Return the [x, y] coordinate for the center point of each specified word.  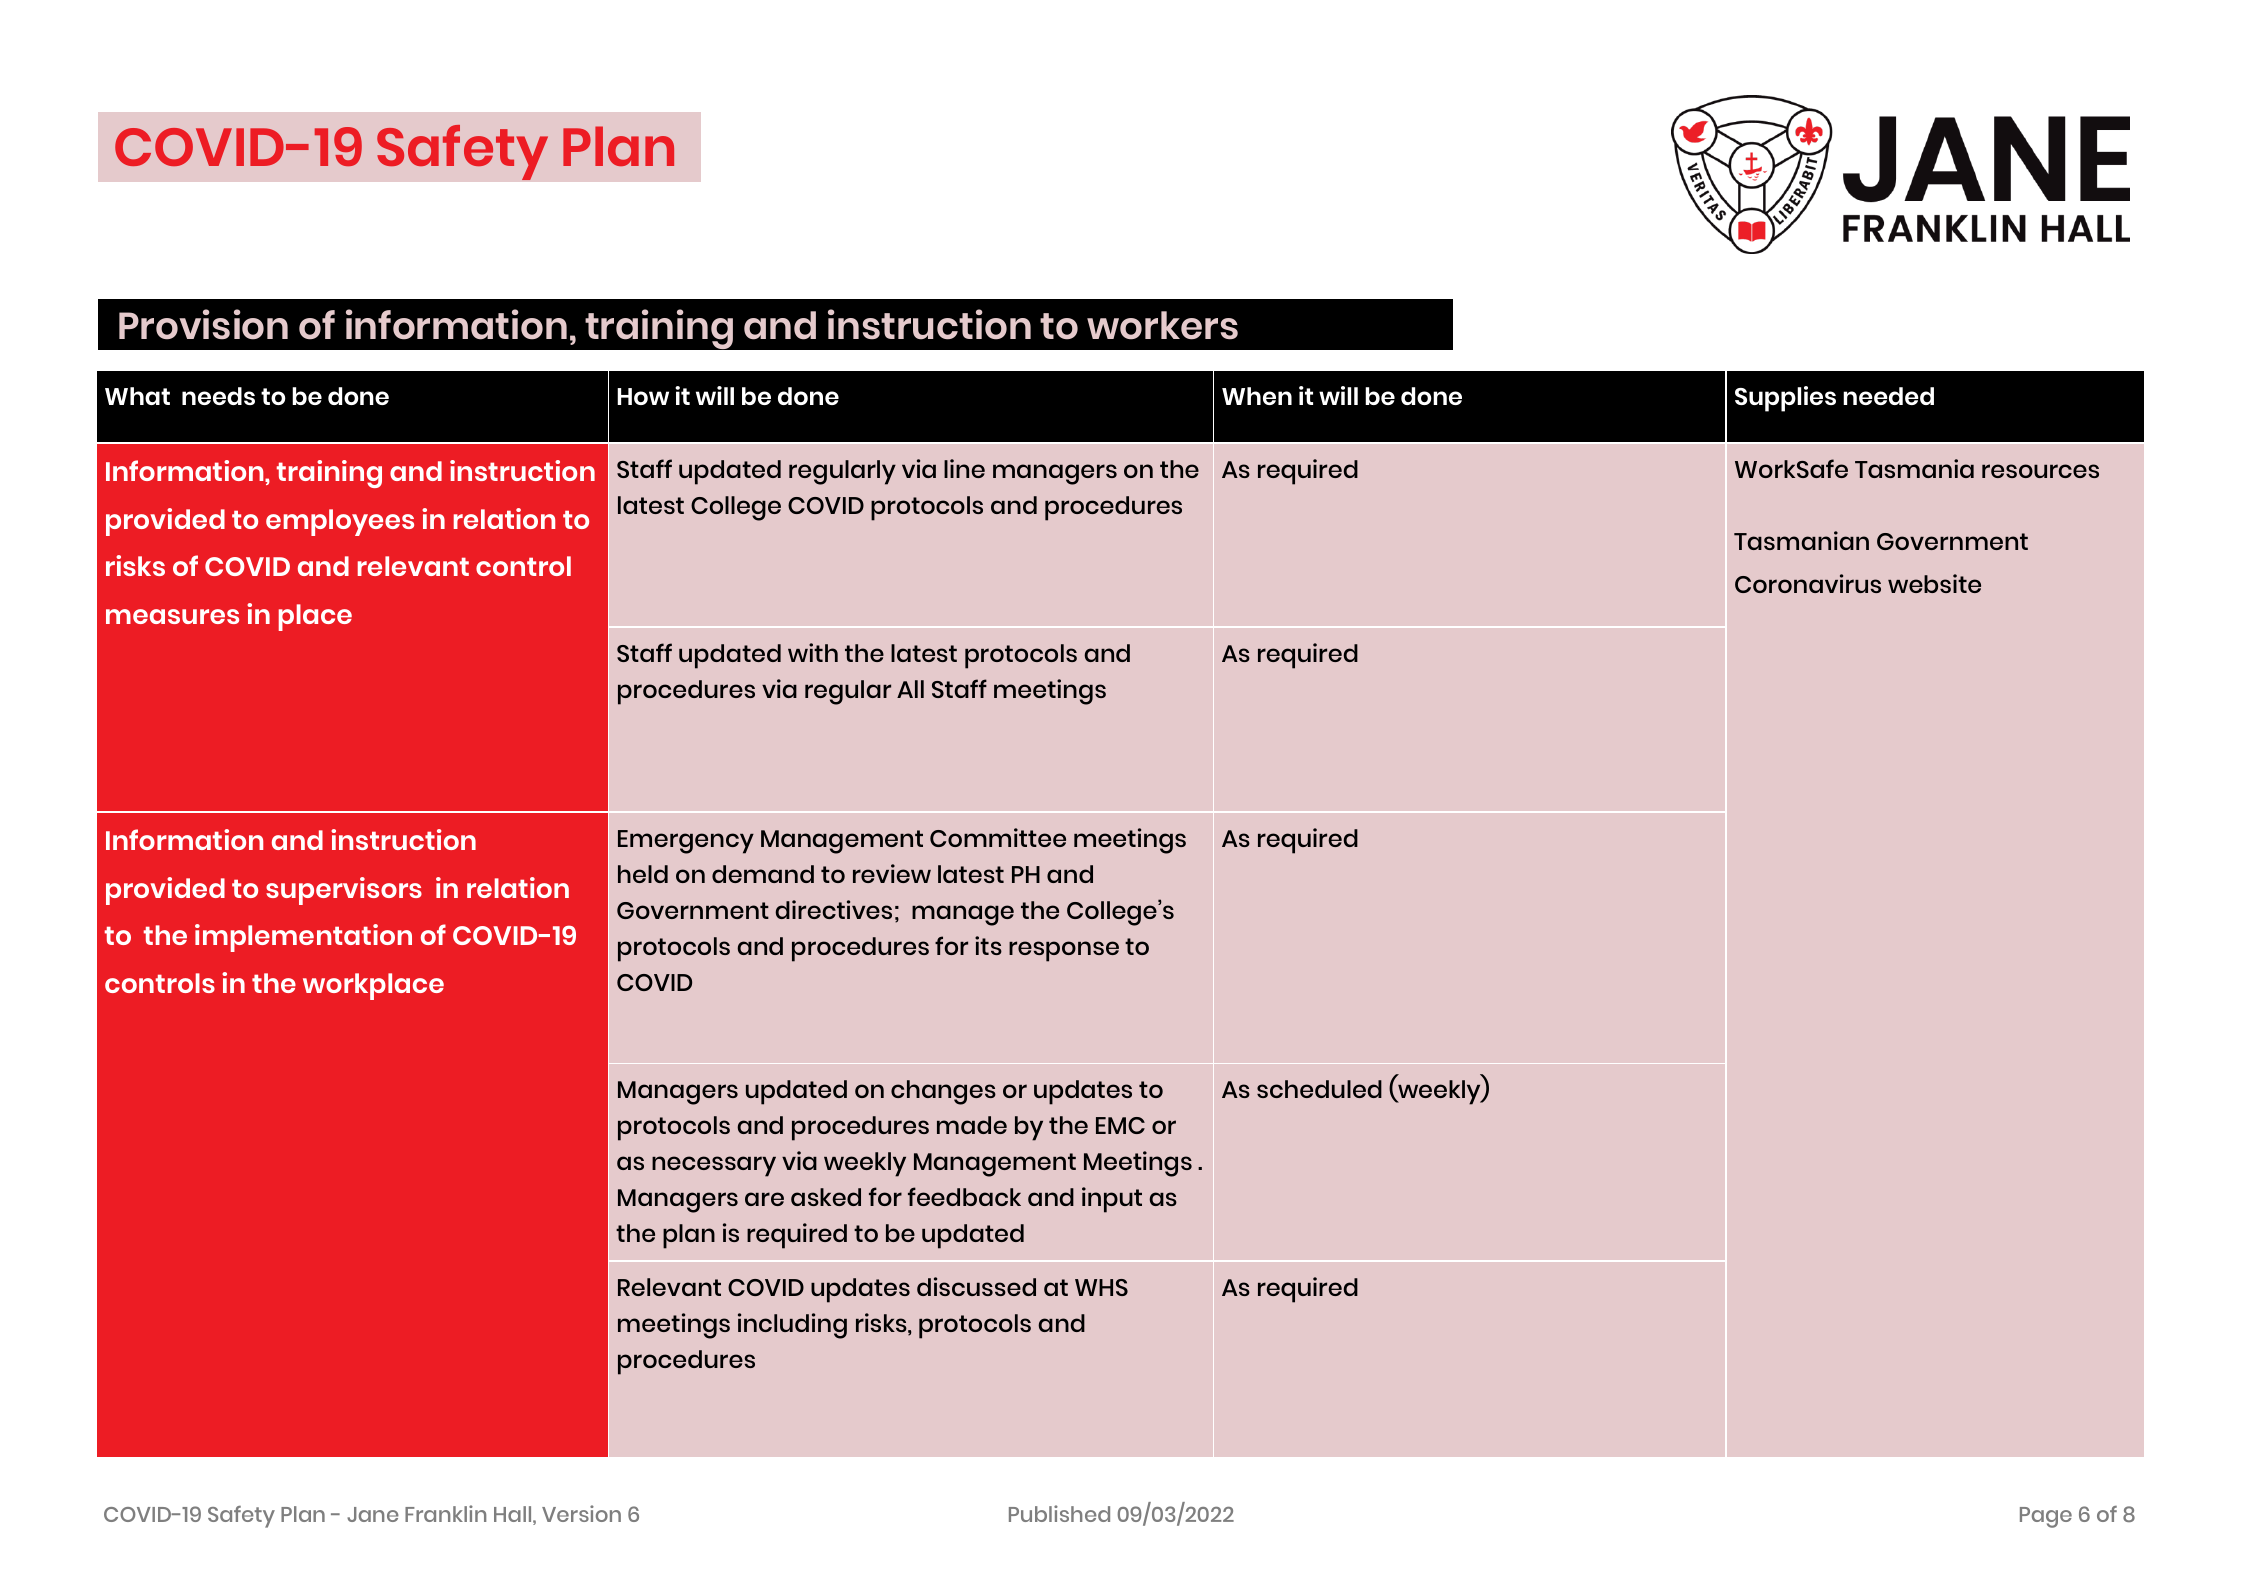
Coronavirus [1808, 583]
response [1064, 951]
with [813, 652]
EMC [1120, 1125]
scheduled [1319, 1089]
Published [1059, 1513]
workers [1162, 325]
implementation [303, 938]
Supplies [1785, 399]
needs [218, 396]
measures [172, 616]
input [1112, 1200]
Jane [373, 1514]
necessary [714, 1166]
